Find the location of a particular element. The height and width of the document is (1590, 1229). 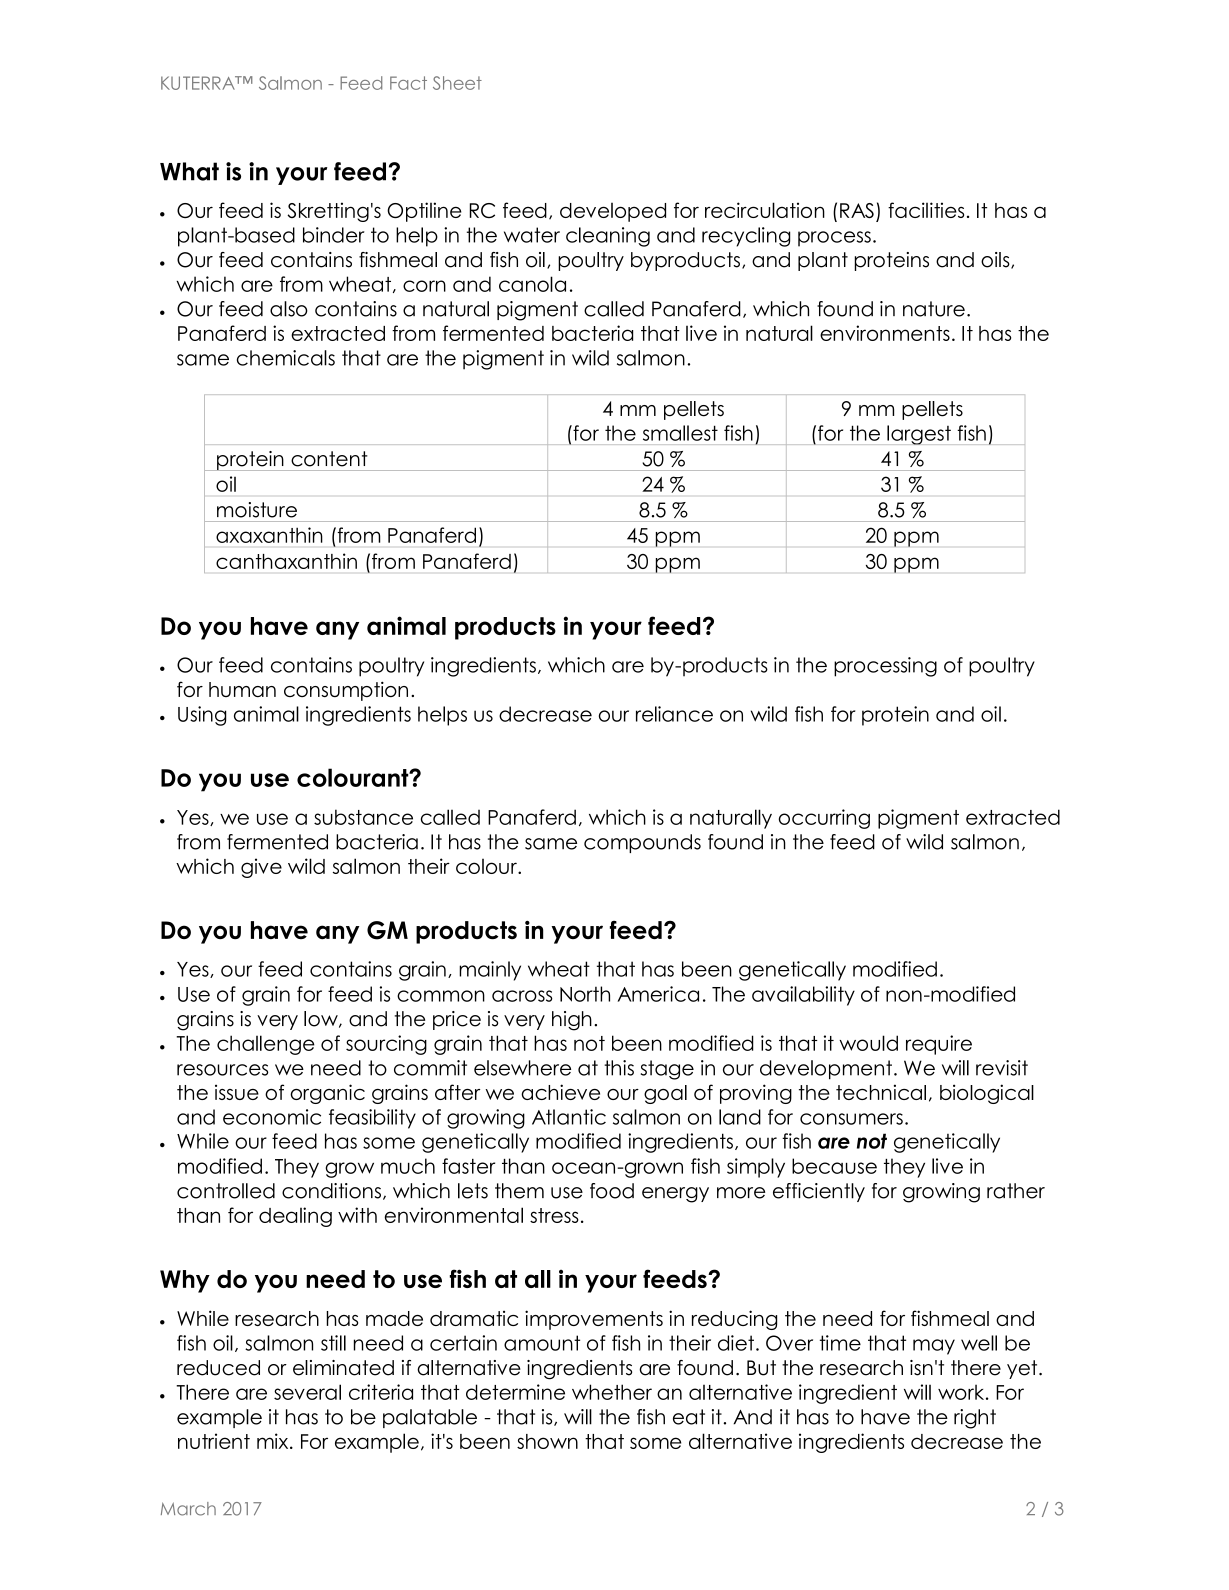

high is located at coordinates (572, 1021).
